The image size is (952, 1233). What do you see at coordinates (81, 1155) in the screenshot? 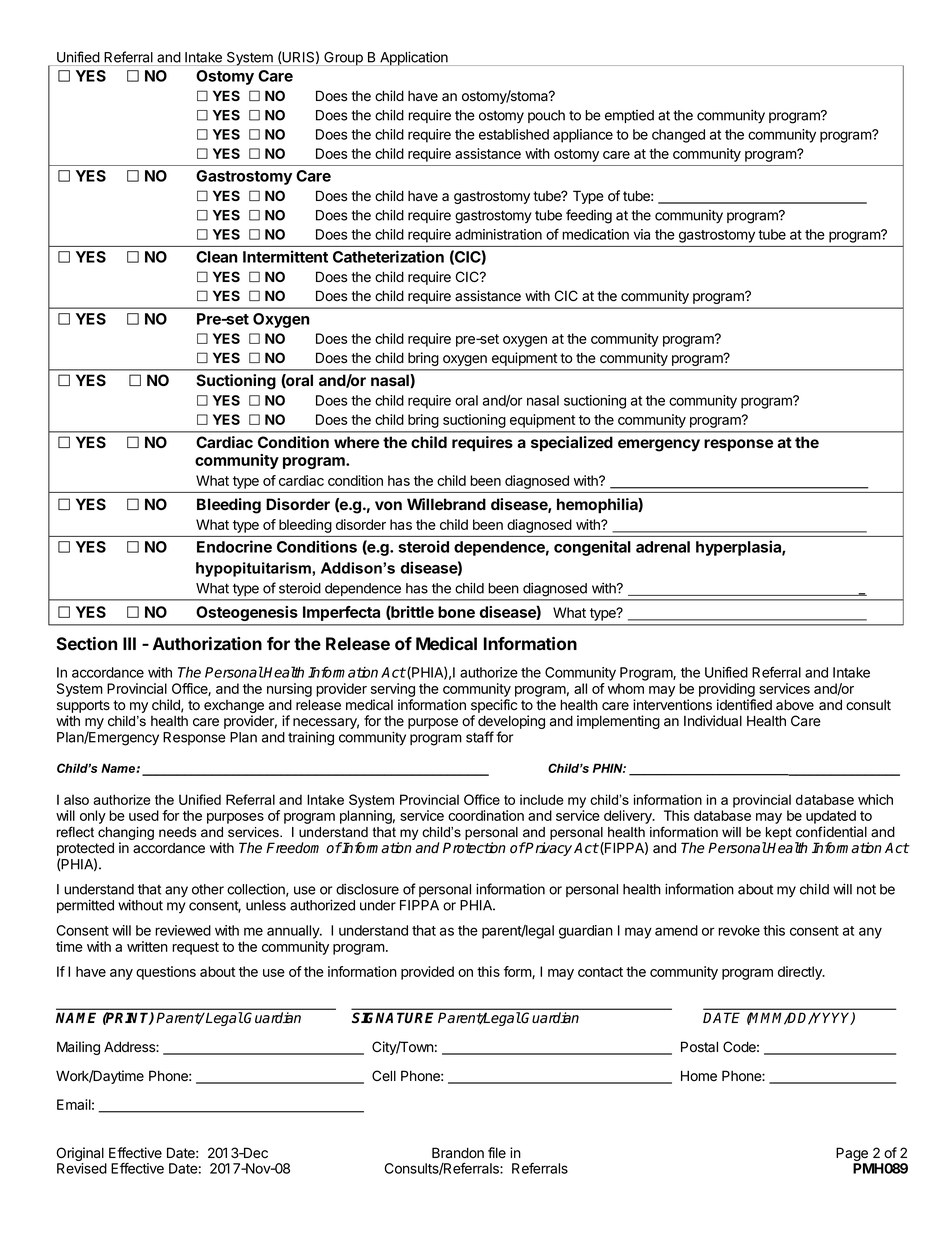
I see `Original` at bounding box center [81, 1155].
